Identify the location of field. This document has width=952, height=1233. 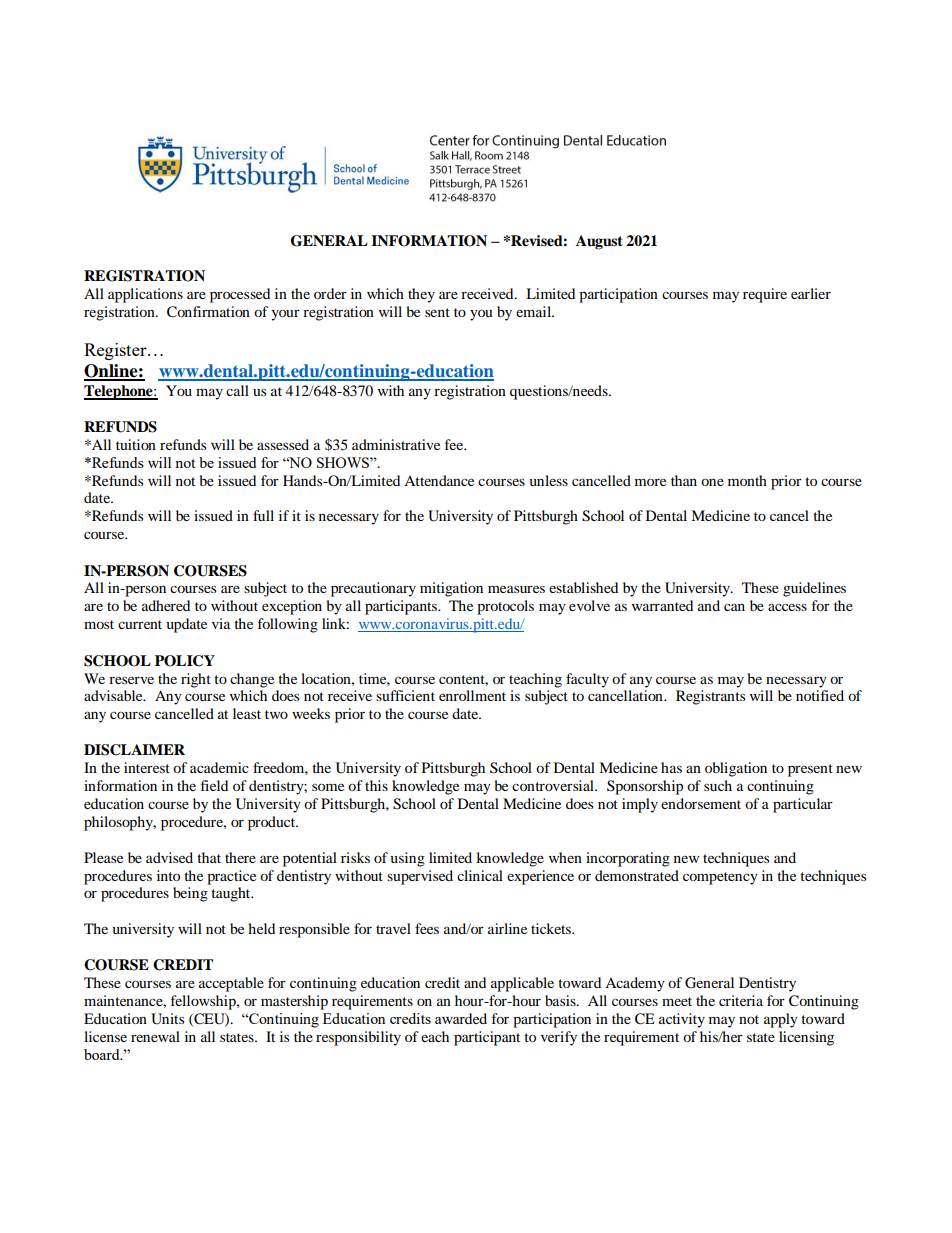
(214, 785).
